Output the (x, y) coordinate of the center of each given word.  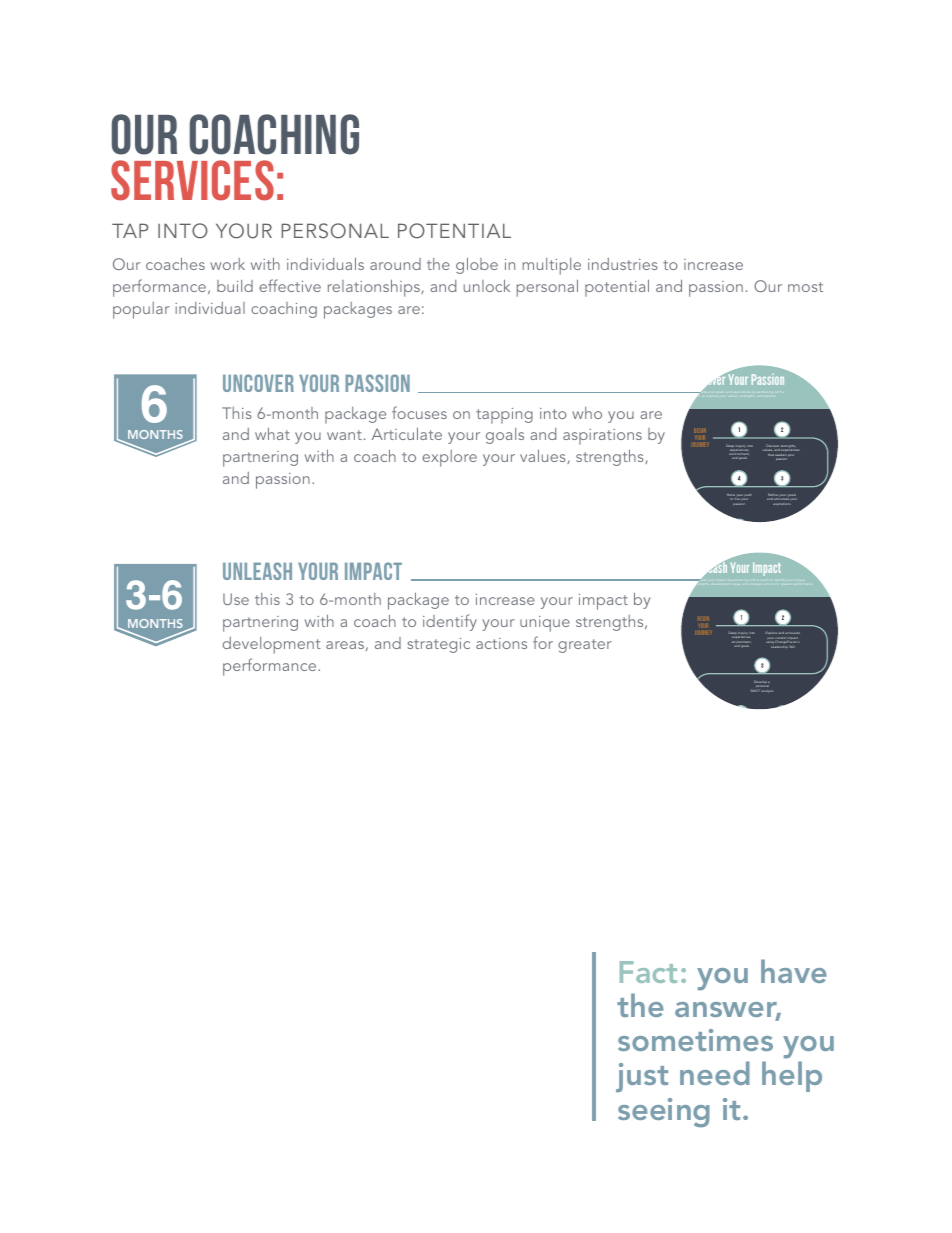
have (794, 971)
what (272, 433)
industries (623, 264)
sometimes (695, 1040)
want (344, 435)
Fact (648, 972)
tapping (504, 416)
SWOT (755, 690)
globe (477, 265)
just (642, 1077)
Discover (773, 447)
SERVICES (192, 180)
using (770, 644)
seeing (664, 1112)
